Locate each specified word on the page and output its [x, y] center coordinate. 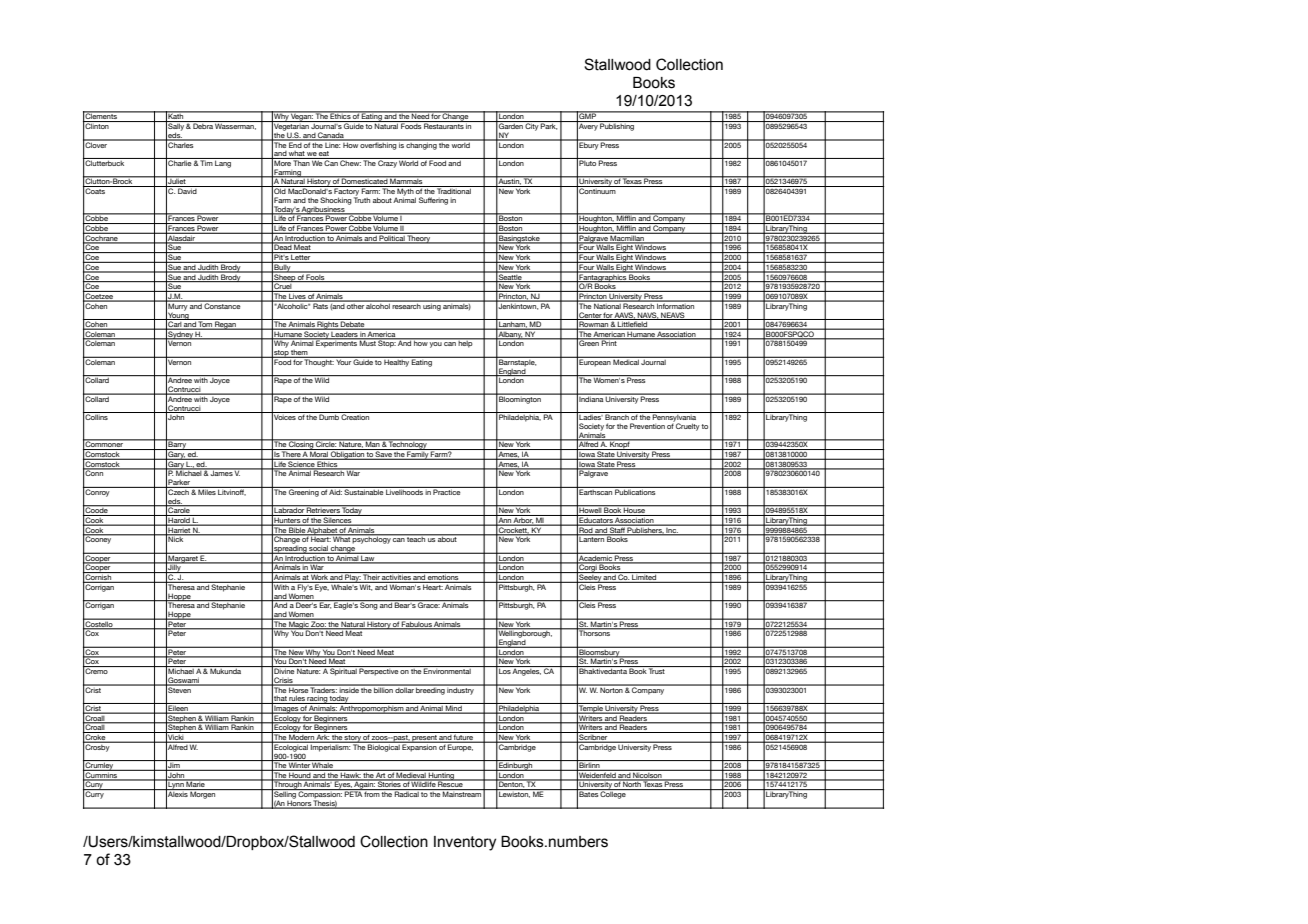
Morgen [203, 794]
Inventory [465, 843]
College [613, 794]
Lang [223, 163]
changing [421, 145]
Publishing [618, 126]
